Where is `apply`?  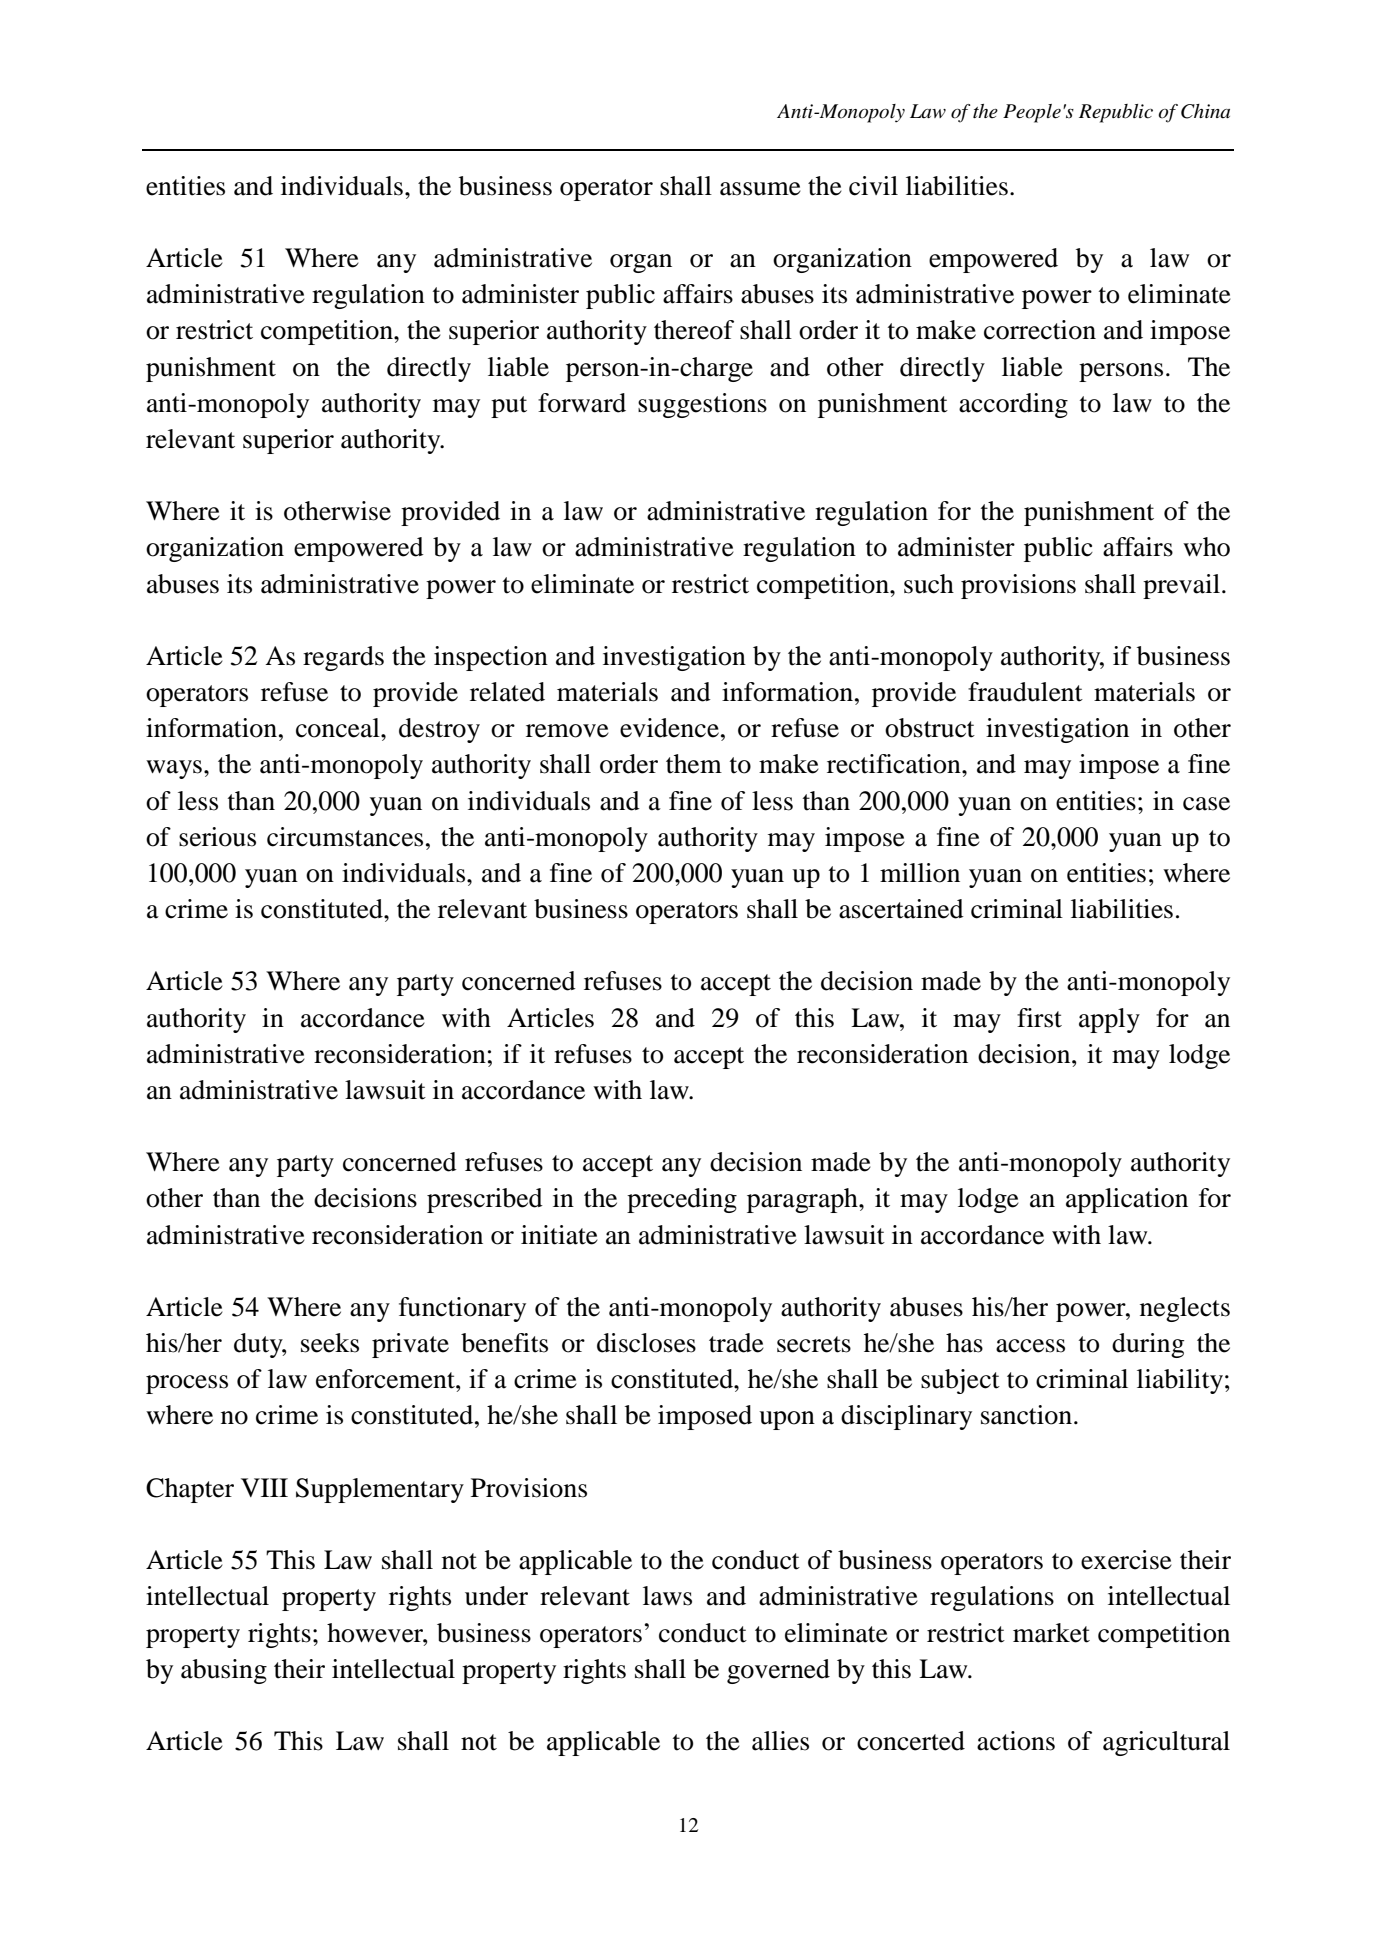 apply is located at coordinates (1109, 1020).
